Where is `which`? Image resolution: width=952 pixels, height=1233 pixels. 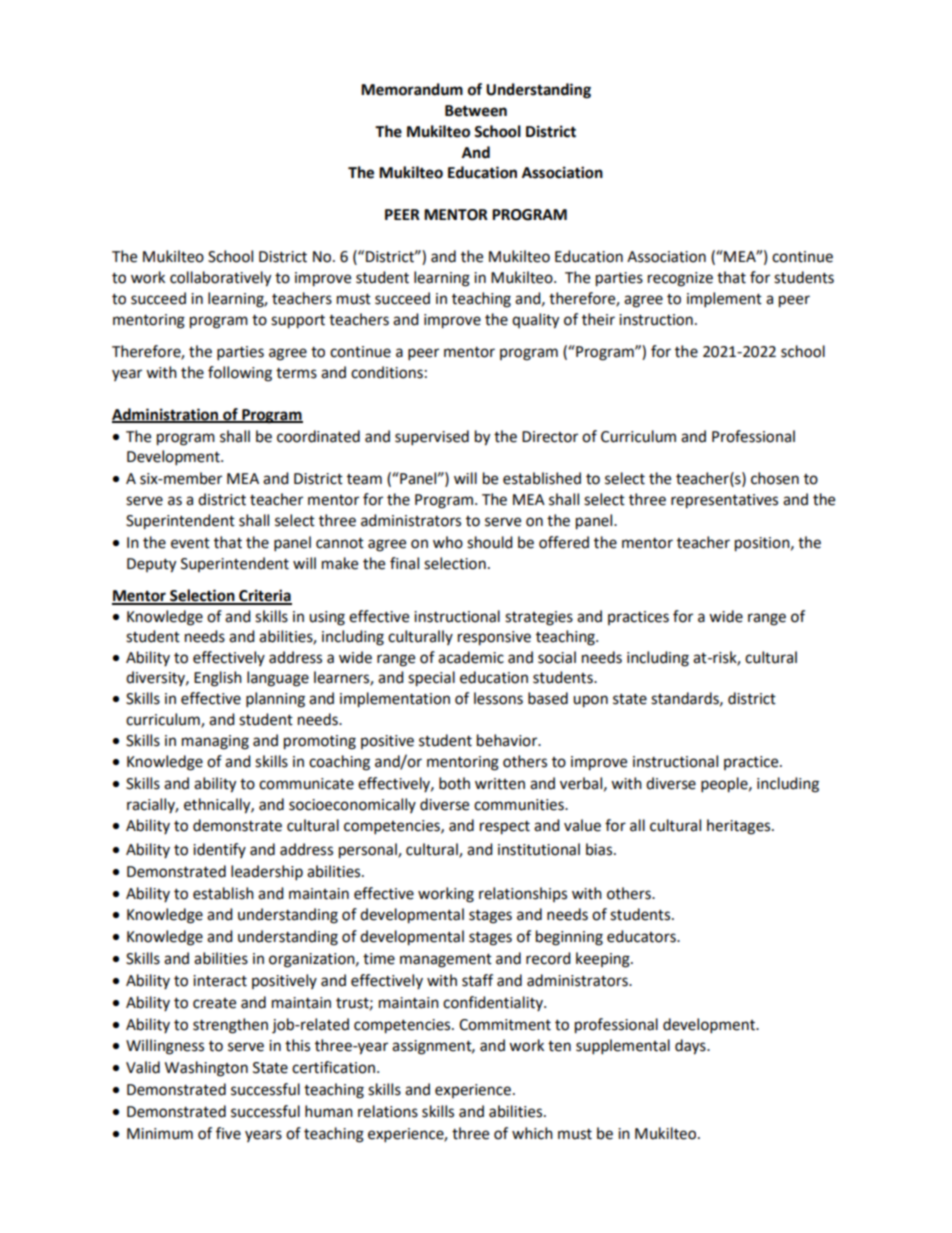
which is located at coordinates (532, 1133).
